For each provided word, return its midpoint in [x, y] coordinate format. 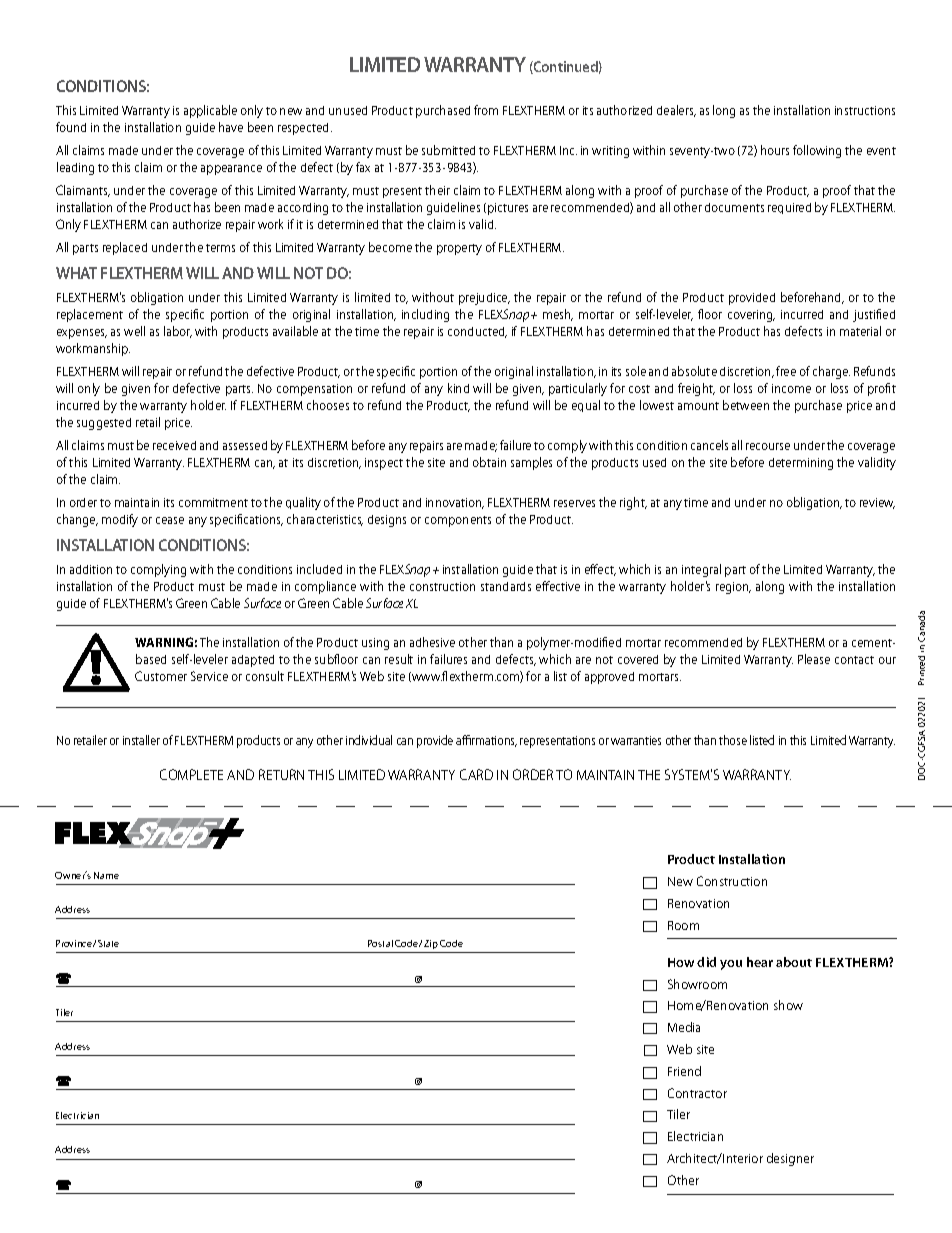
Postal [380, 943]
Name [106, 875]
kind [458, 388]
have [231, 127]
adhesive [432, 642]
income [791, 388]
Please [814, 659]
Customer [161, 676]
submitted [448, 150]
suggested [104, 424]
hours [775, 150]
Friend [684, 1071]
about [794, 962]
